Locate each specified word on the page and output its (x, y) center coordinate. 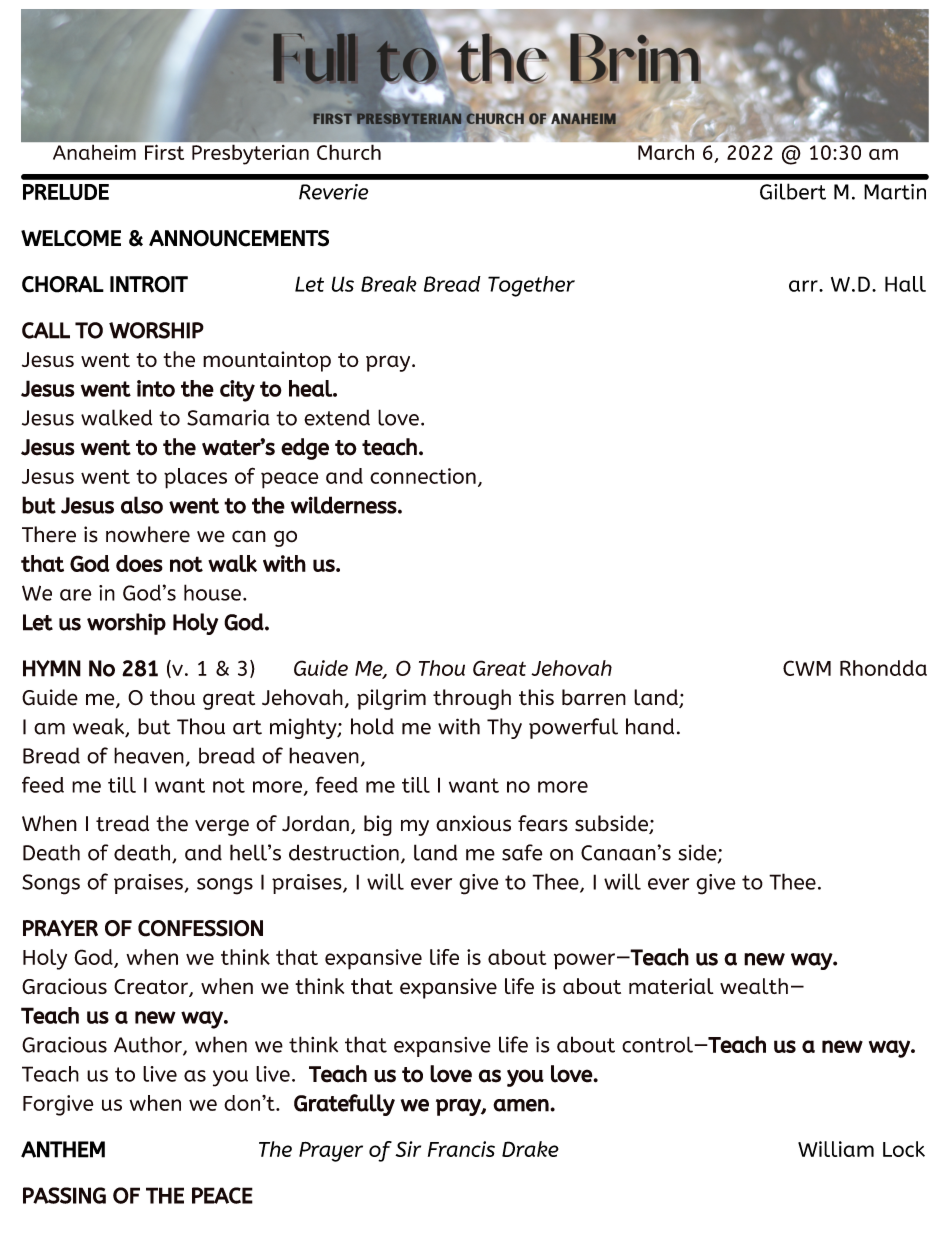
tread (122, 823)
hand (650, 726)
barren (594, 697)
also (142, 505)
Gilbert (793, 191)
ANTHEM (63, 1149)
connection (423, 476)
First (164, 152)
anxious (473, 823)
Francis (461, 1149)
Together (531, 286)
